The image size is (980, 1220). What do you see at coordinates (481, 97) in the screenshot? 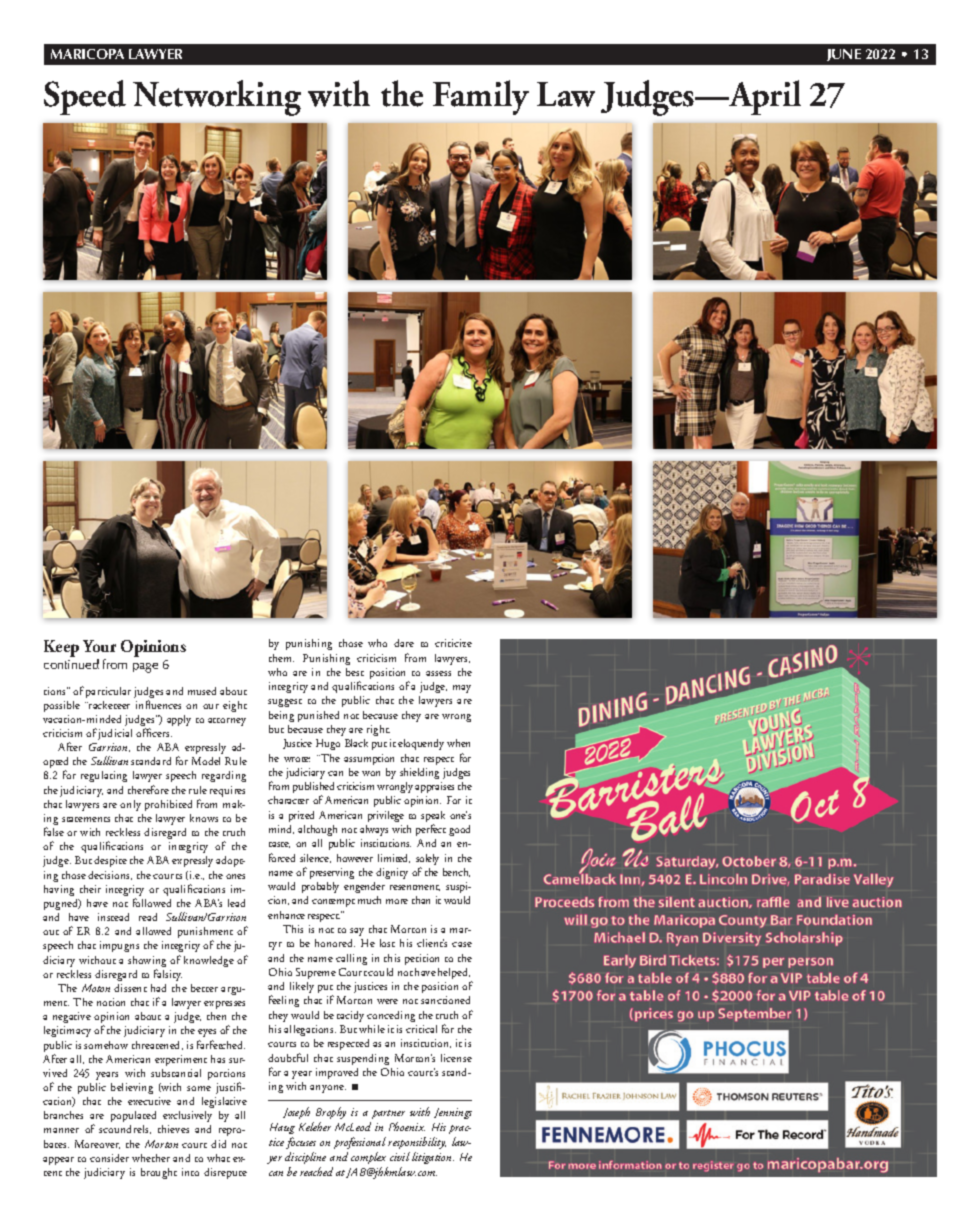
I see `Family` at bounding box center [481, 97].
